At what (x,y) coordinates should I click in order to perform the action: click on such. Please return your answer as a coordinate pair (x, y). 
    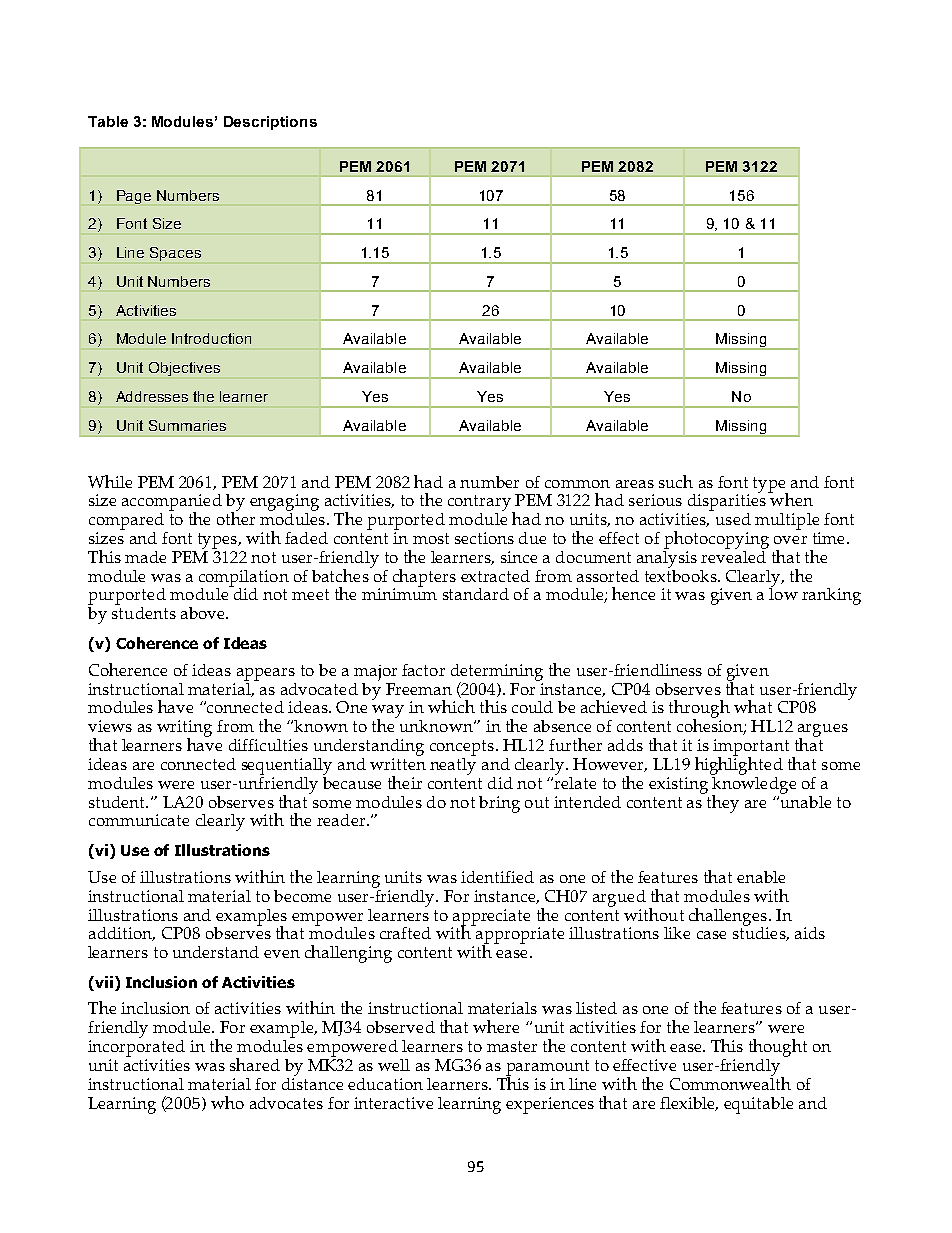
    Looking at the image, I should click on (676, 481).
